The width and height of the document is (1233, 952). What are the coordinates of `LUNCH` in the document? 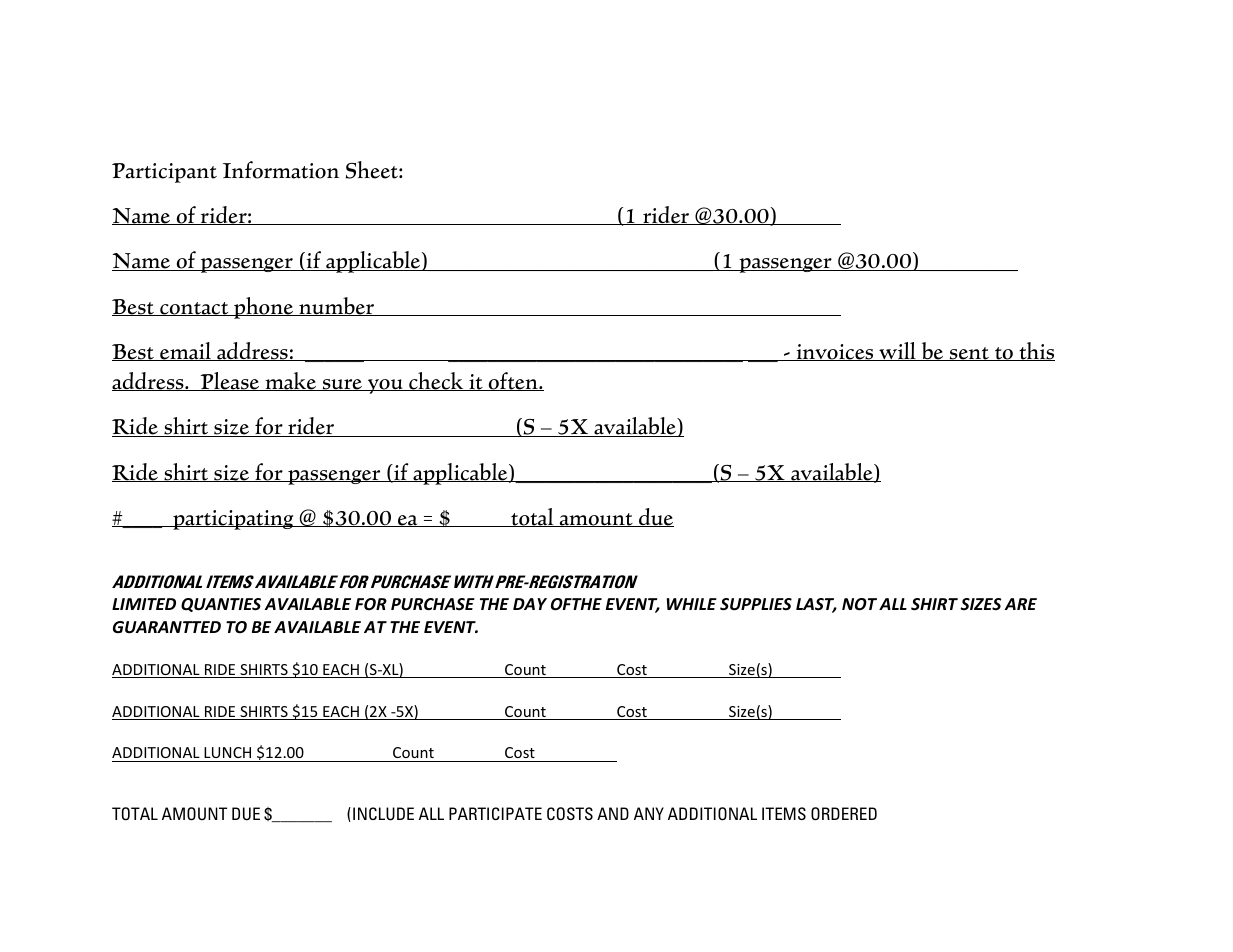 It's located at (228, 754).
